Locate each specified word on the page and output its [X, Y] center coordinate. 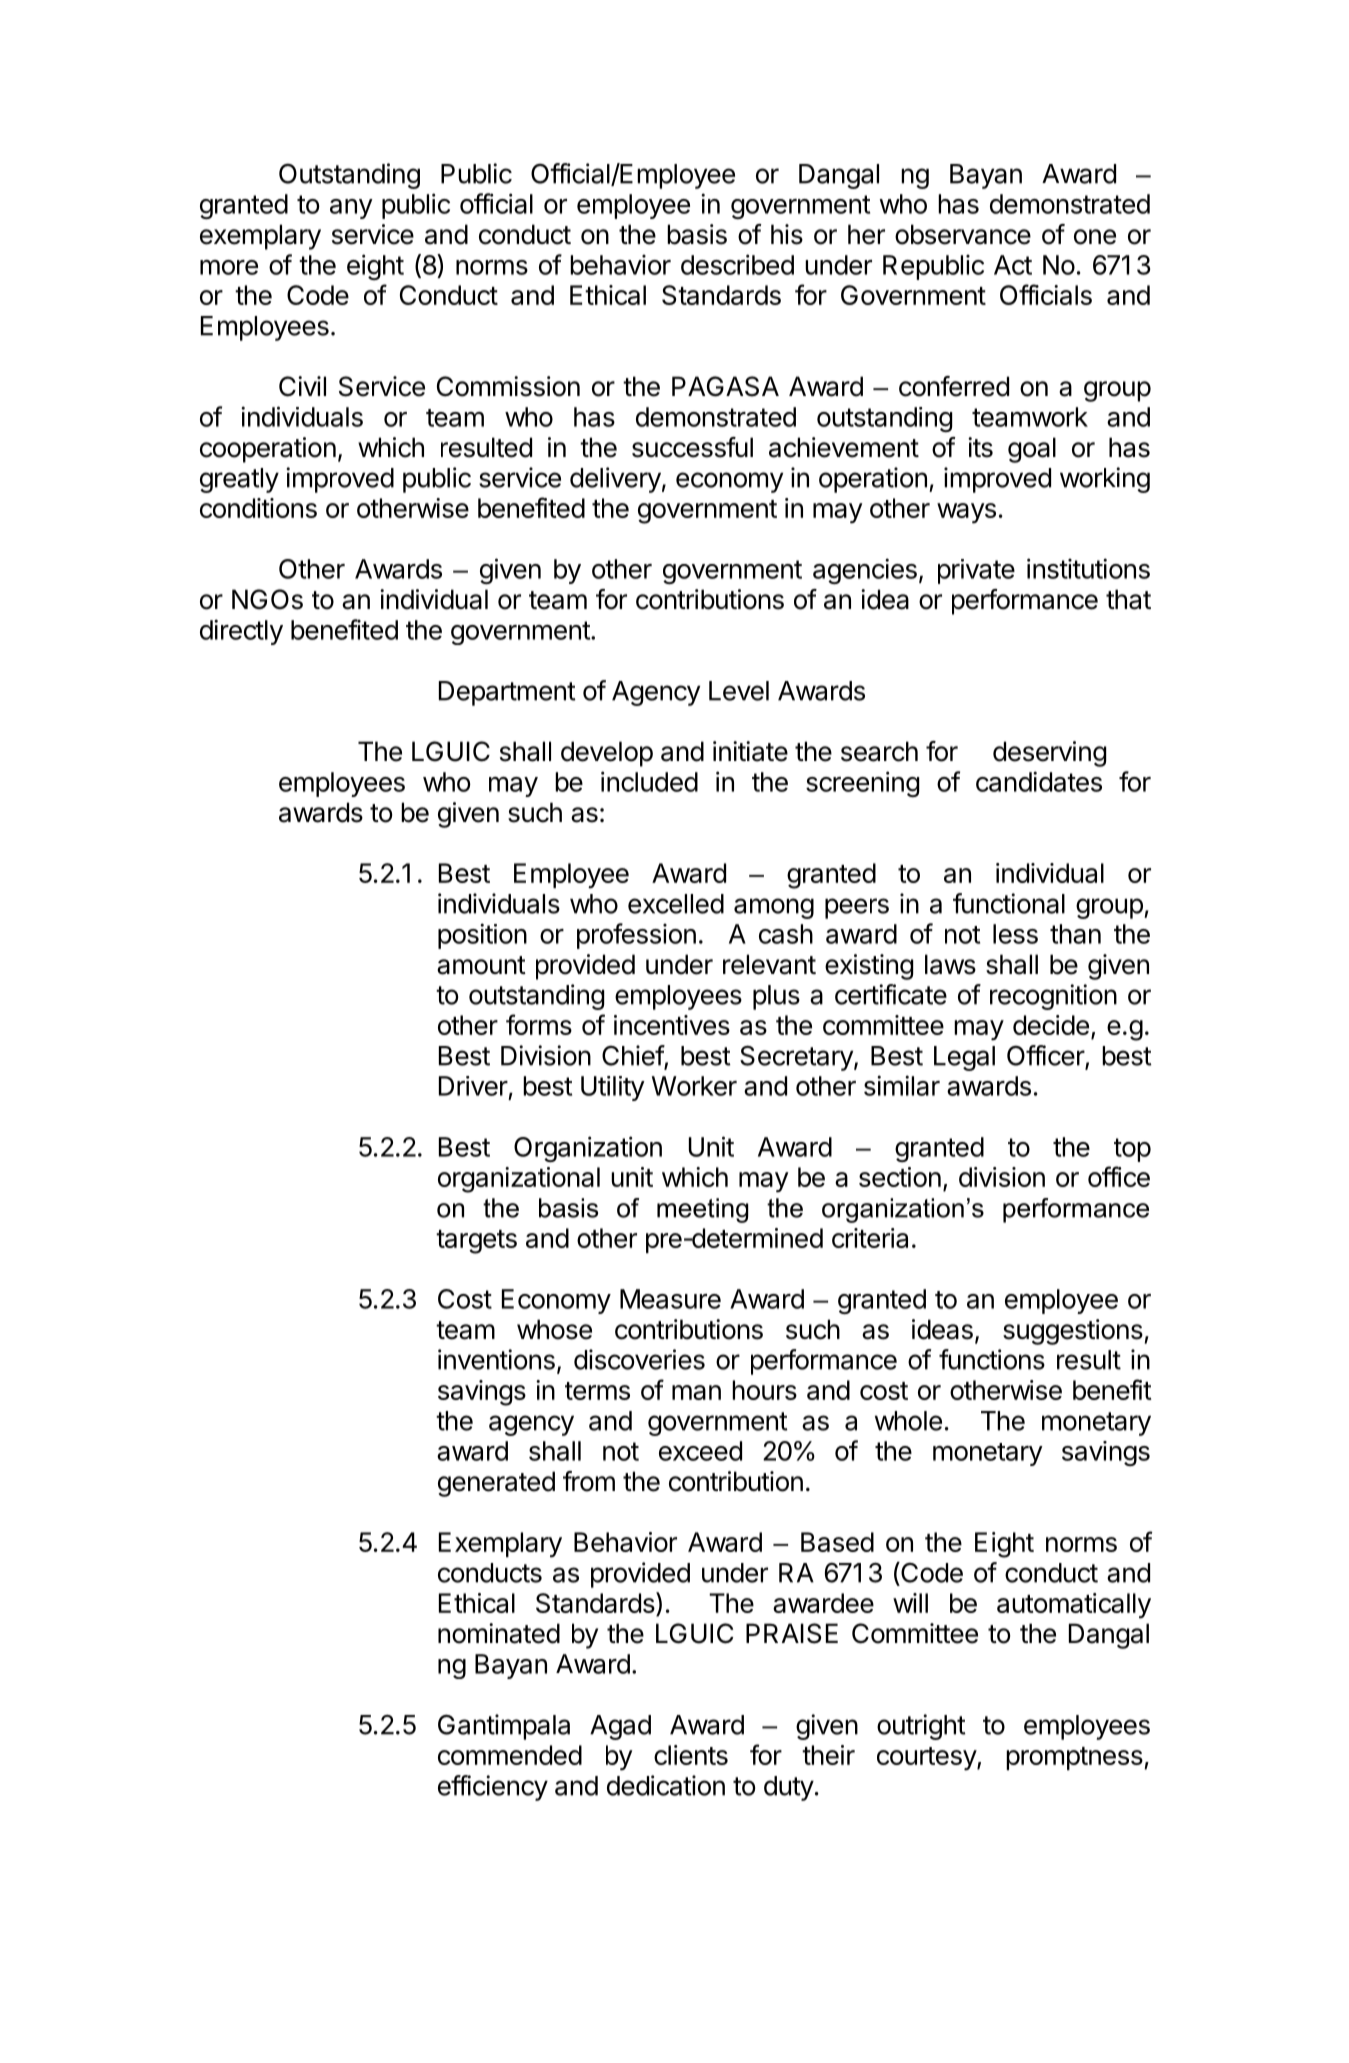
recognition [1053, 997]
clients [691, 1755]
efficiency [493, 1788]
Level [739, 691]
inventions [496, 1359]
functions [992, 1359]
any [351, 209]
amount [481, 965]
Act [1013, 265]
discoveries [639, 1359]
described [737, 264]
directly [241, 632]
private [976, 571]
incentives [672, 1025]
